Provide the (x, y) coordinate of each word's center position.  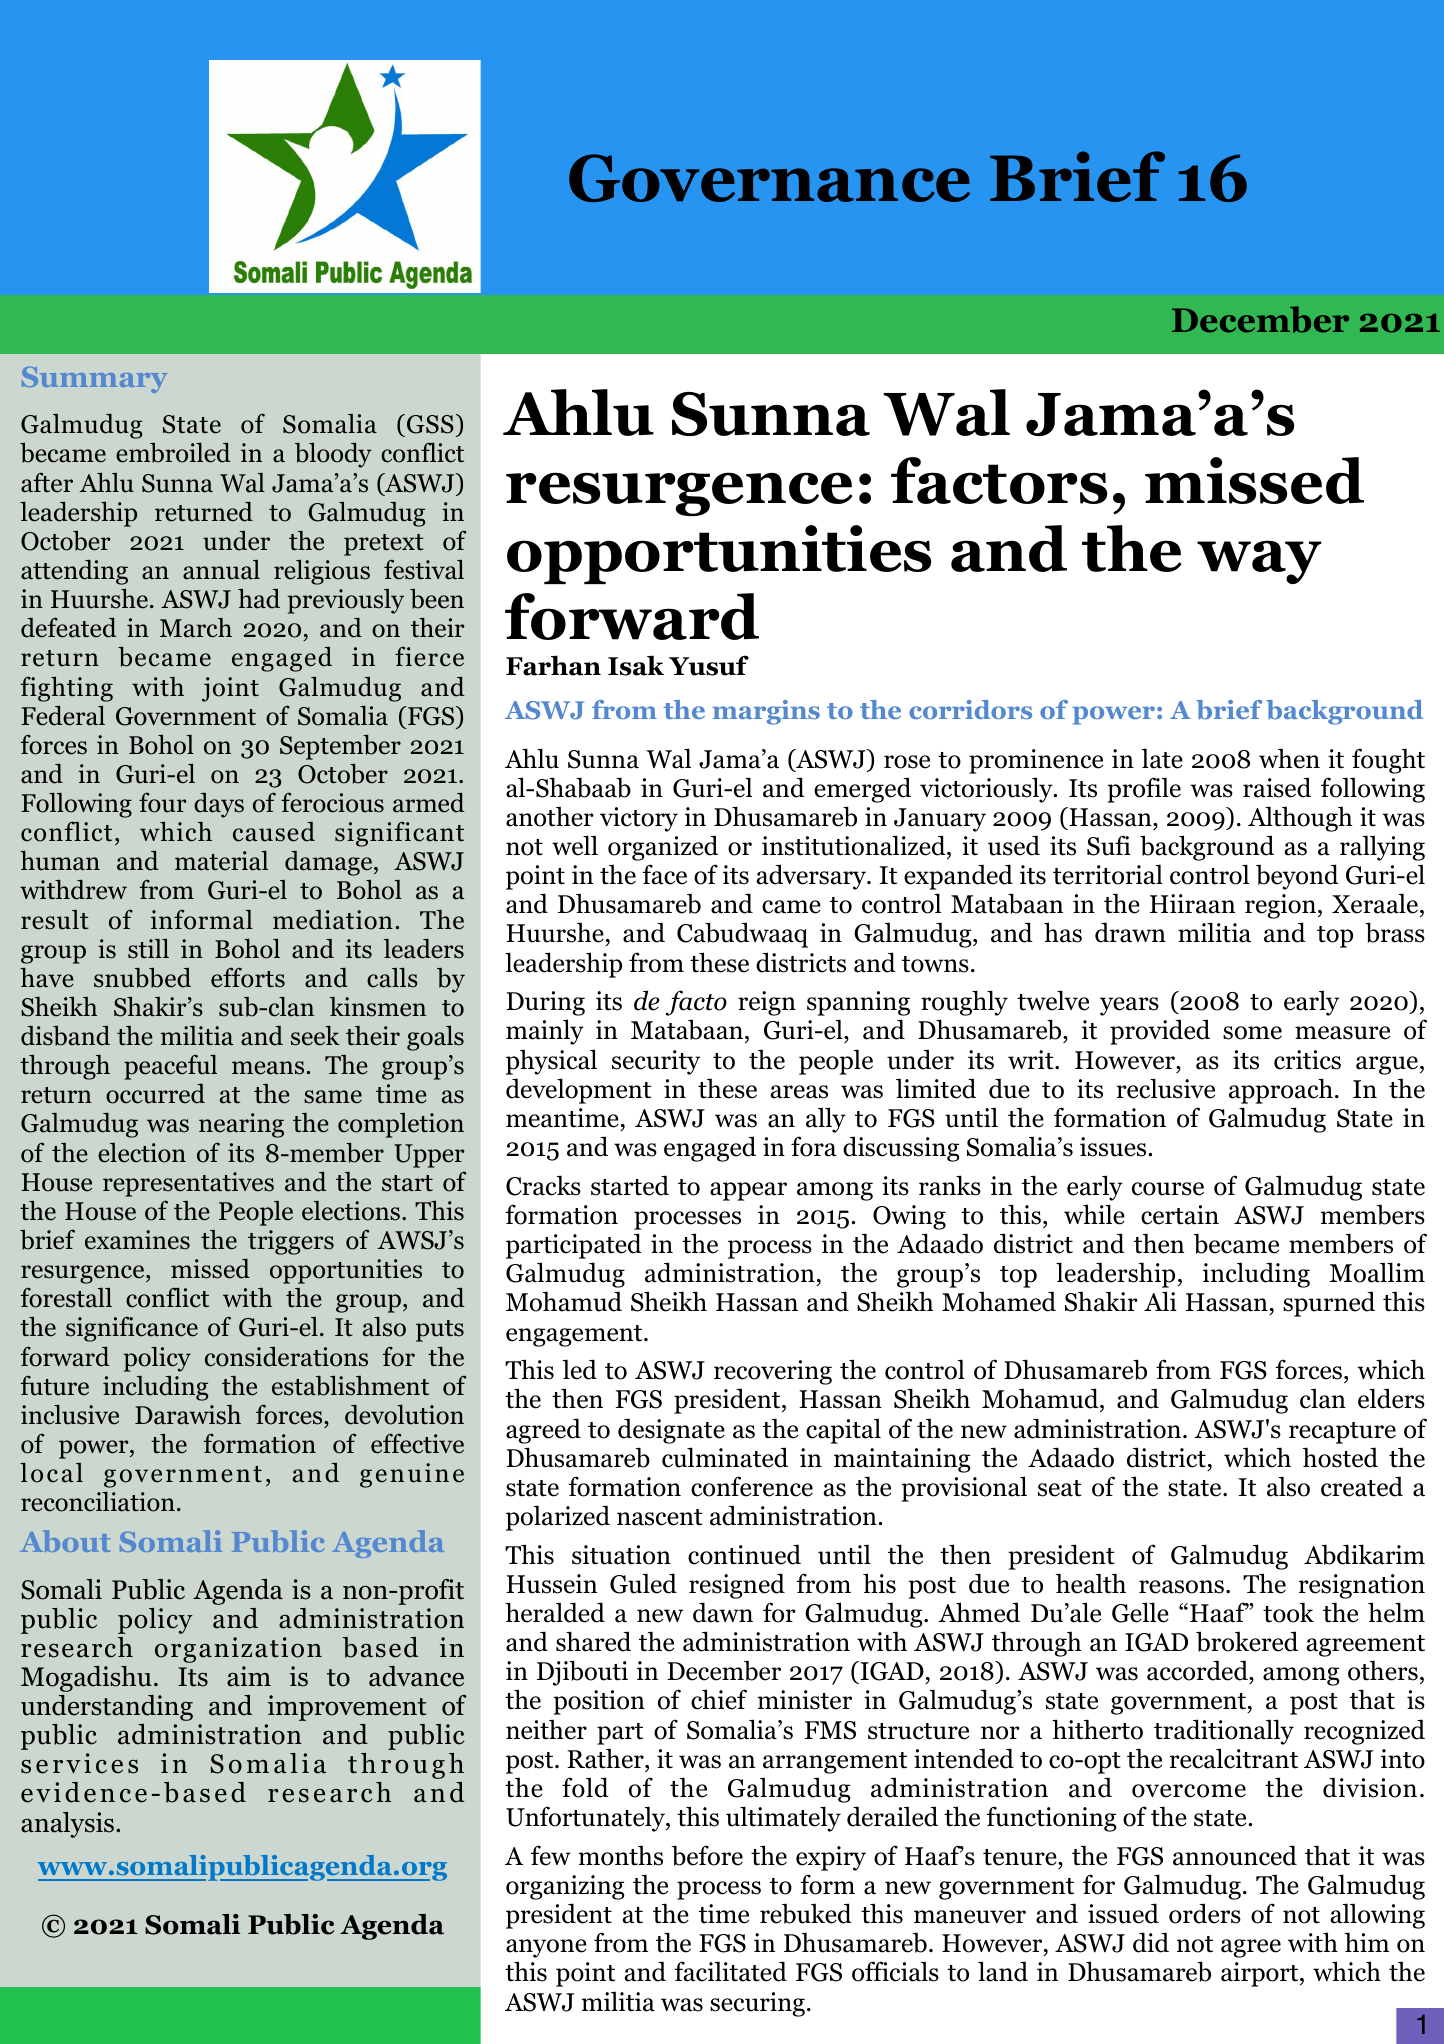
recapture (1342, 1433)
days (219, 805)
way (1259, 562)
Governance (769, 178)
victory (639, 819)
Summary (94, 380)
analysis (67, 1825)
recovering (773, 1372)
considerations (286, 1357)
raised (1277, 787)
